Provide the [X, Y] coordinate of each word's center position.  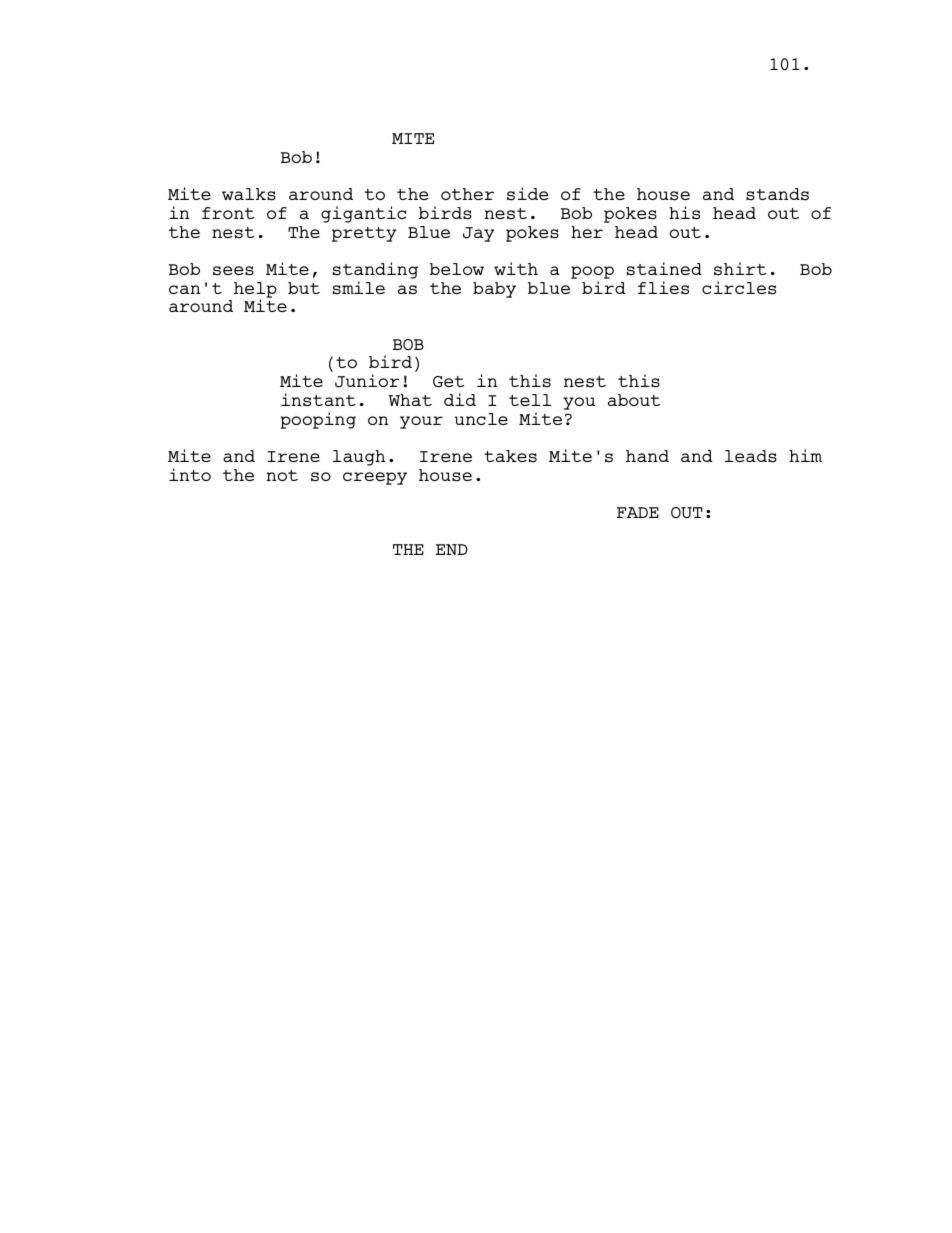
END [452, 549]
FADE [638, 512]
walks [249, 194]
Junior [367, 381]
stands [777, 194]
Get [448, 382]
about [634, 400]
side [527, 194]
